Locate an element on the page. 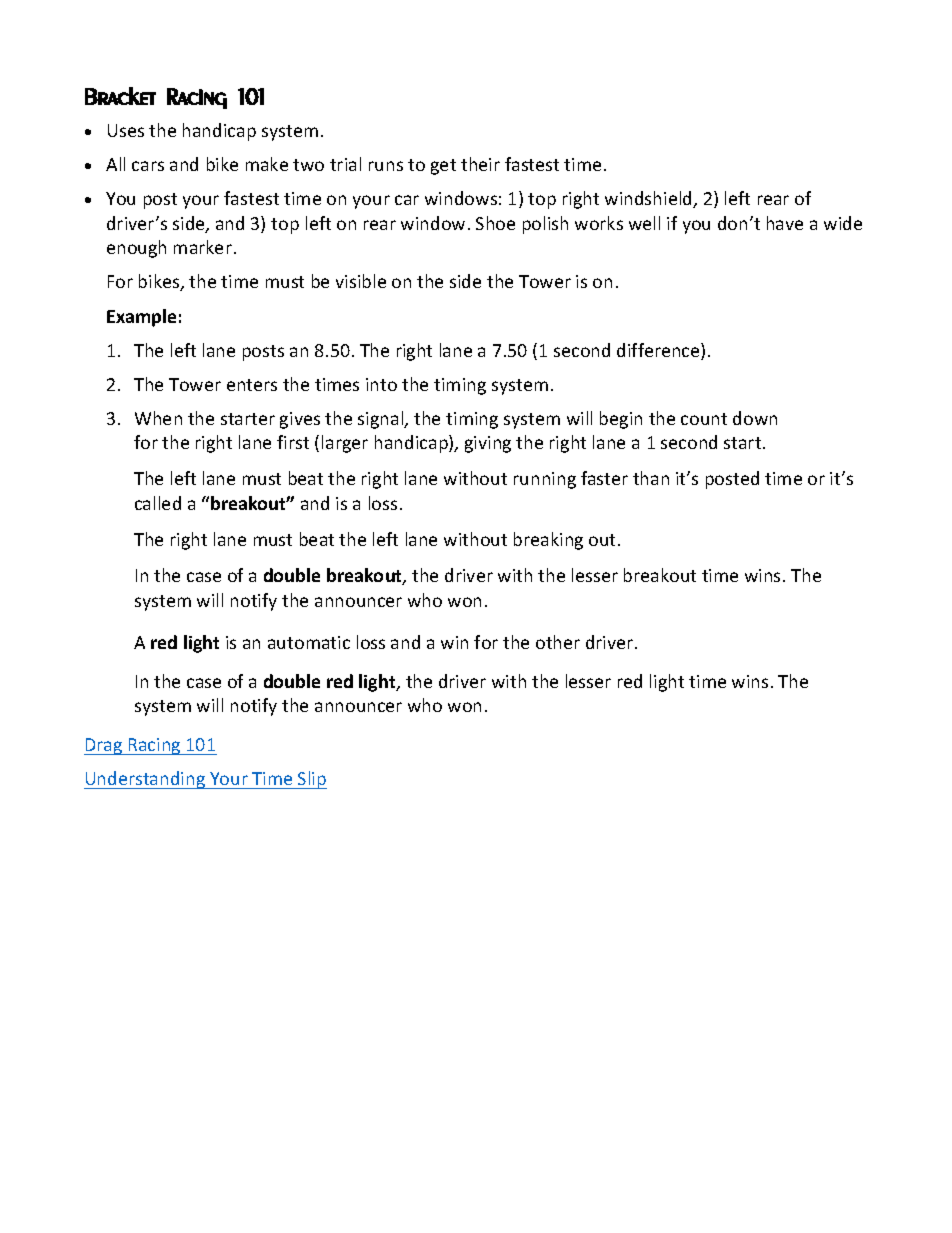  Slip is located at coordinates (311, 780).
